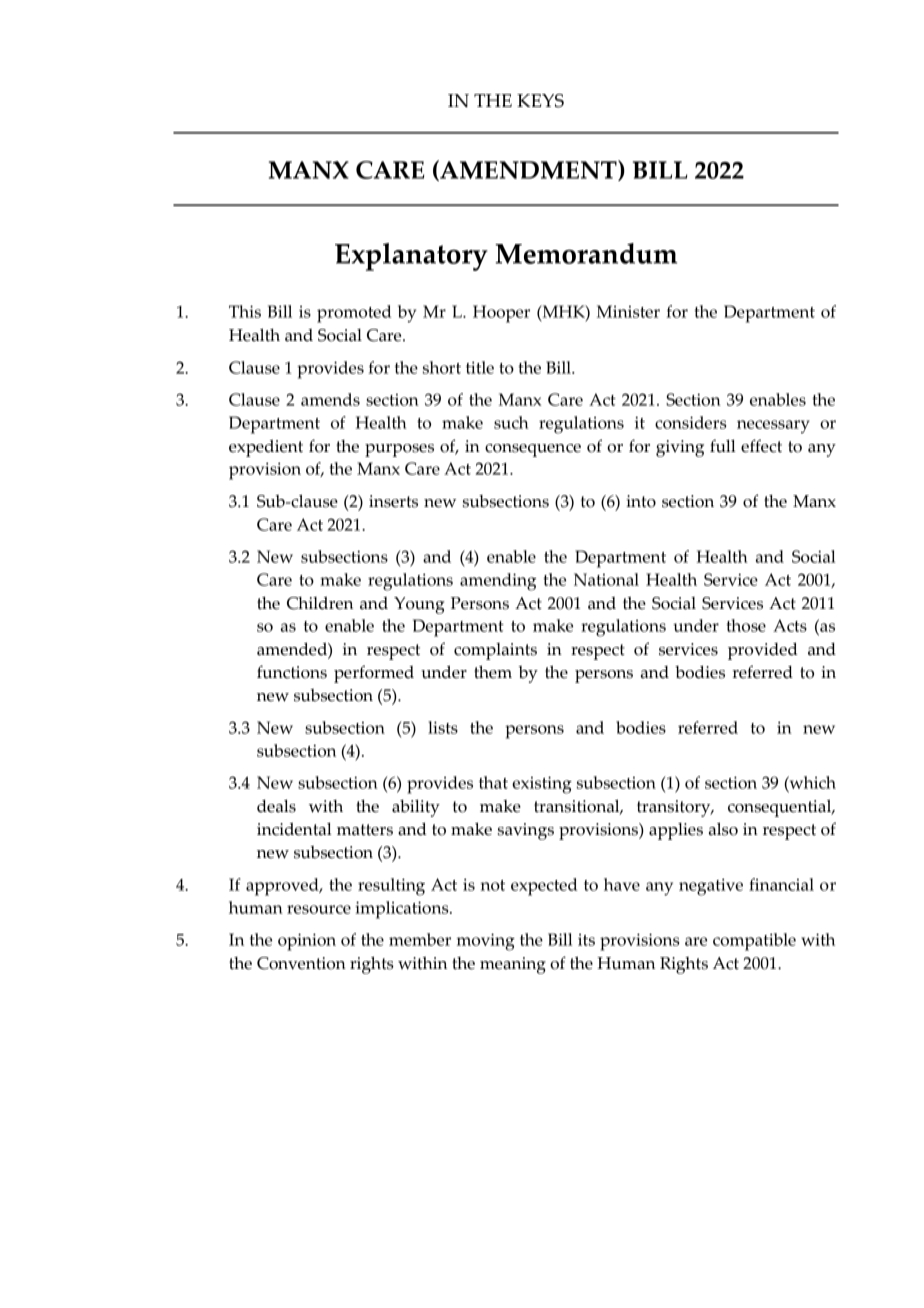 The width and height of the document is (924, 1308). I want to click on opinion, so click(307, 942).
